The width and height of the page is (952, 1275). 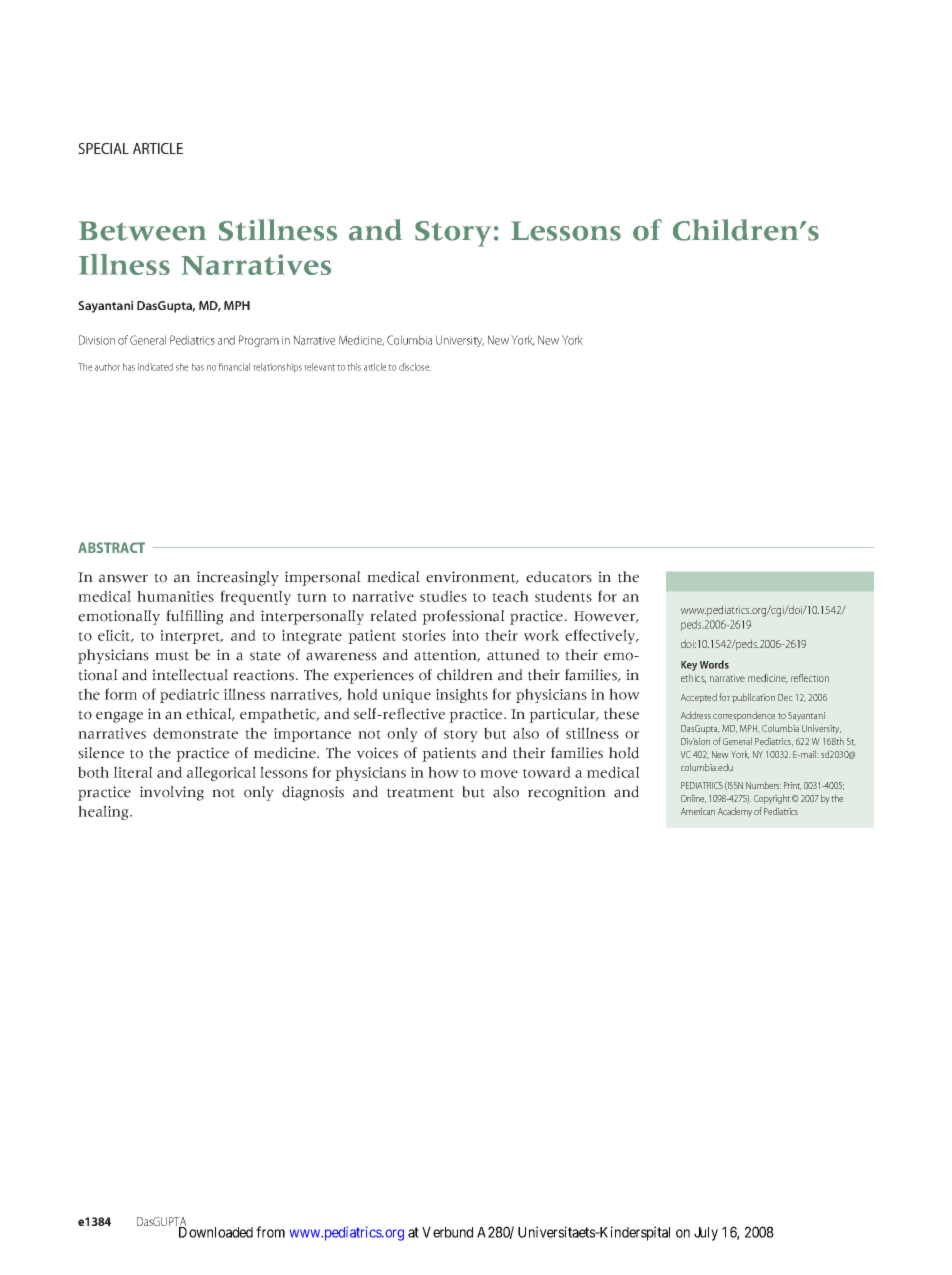 What do you see at coordinates (142, 231) in the page?
I see `Between` at bounding box center [142, 231].
